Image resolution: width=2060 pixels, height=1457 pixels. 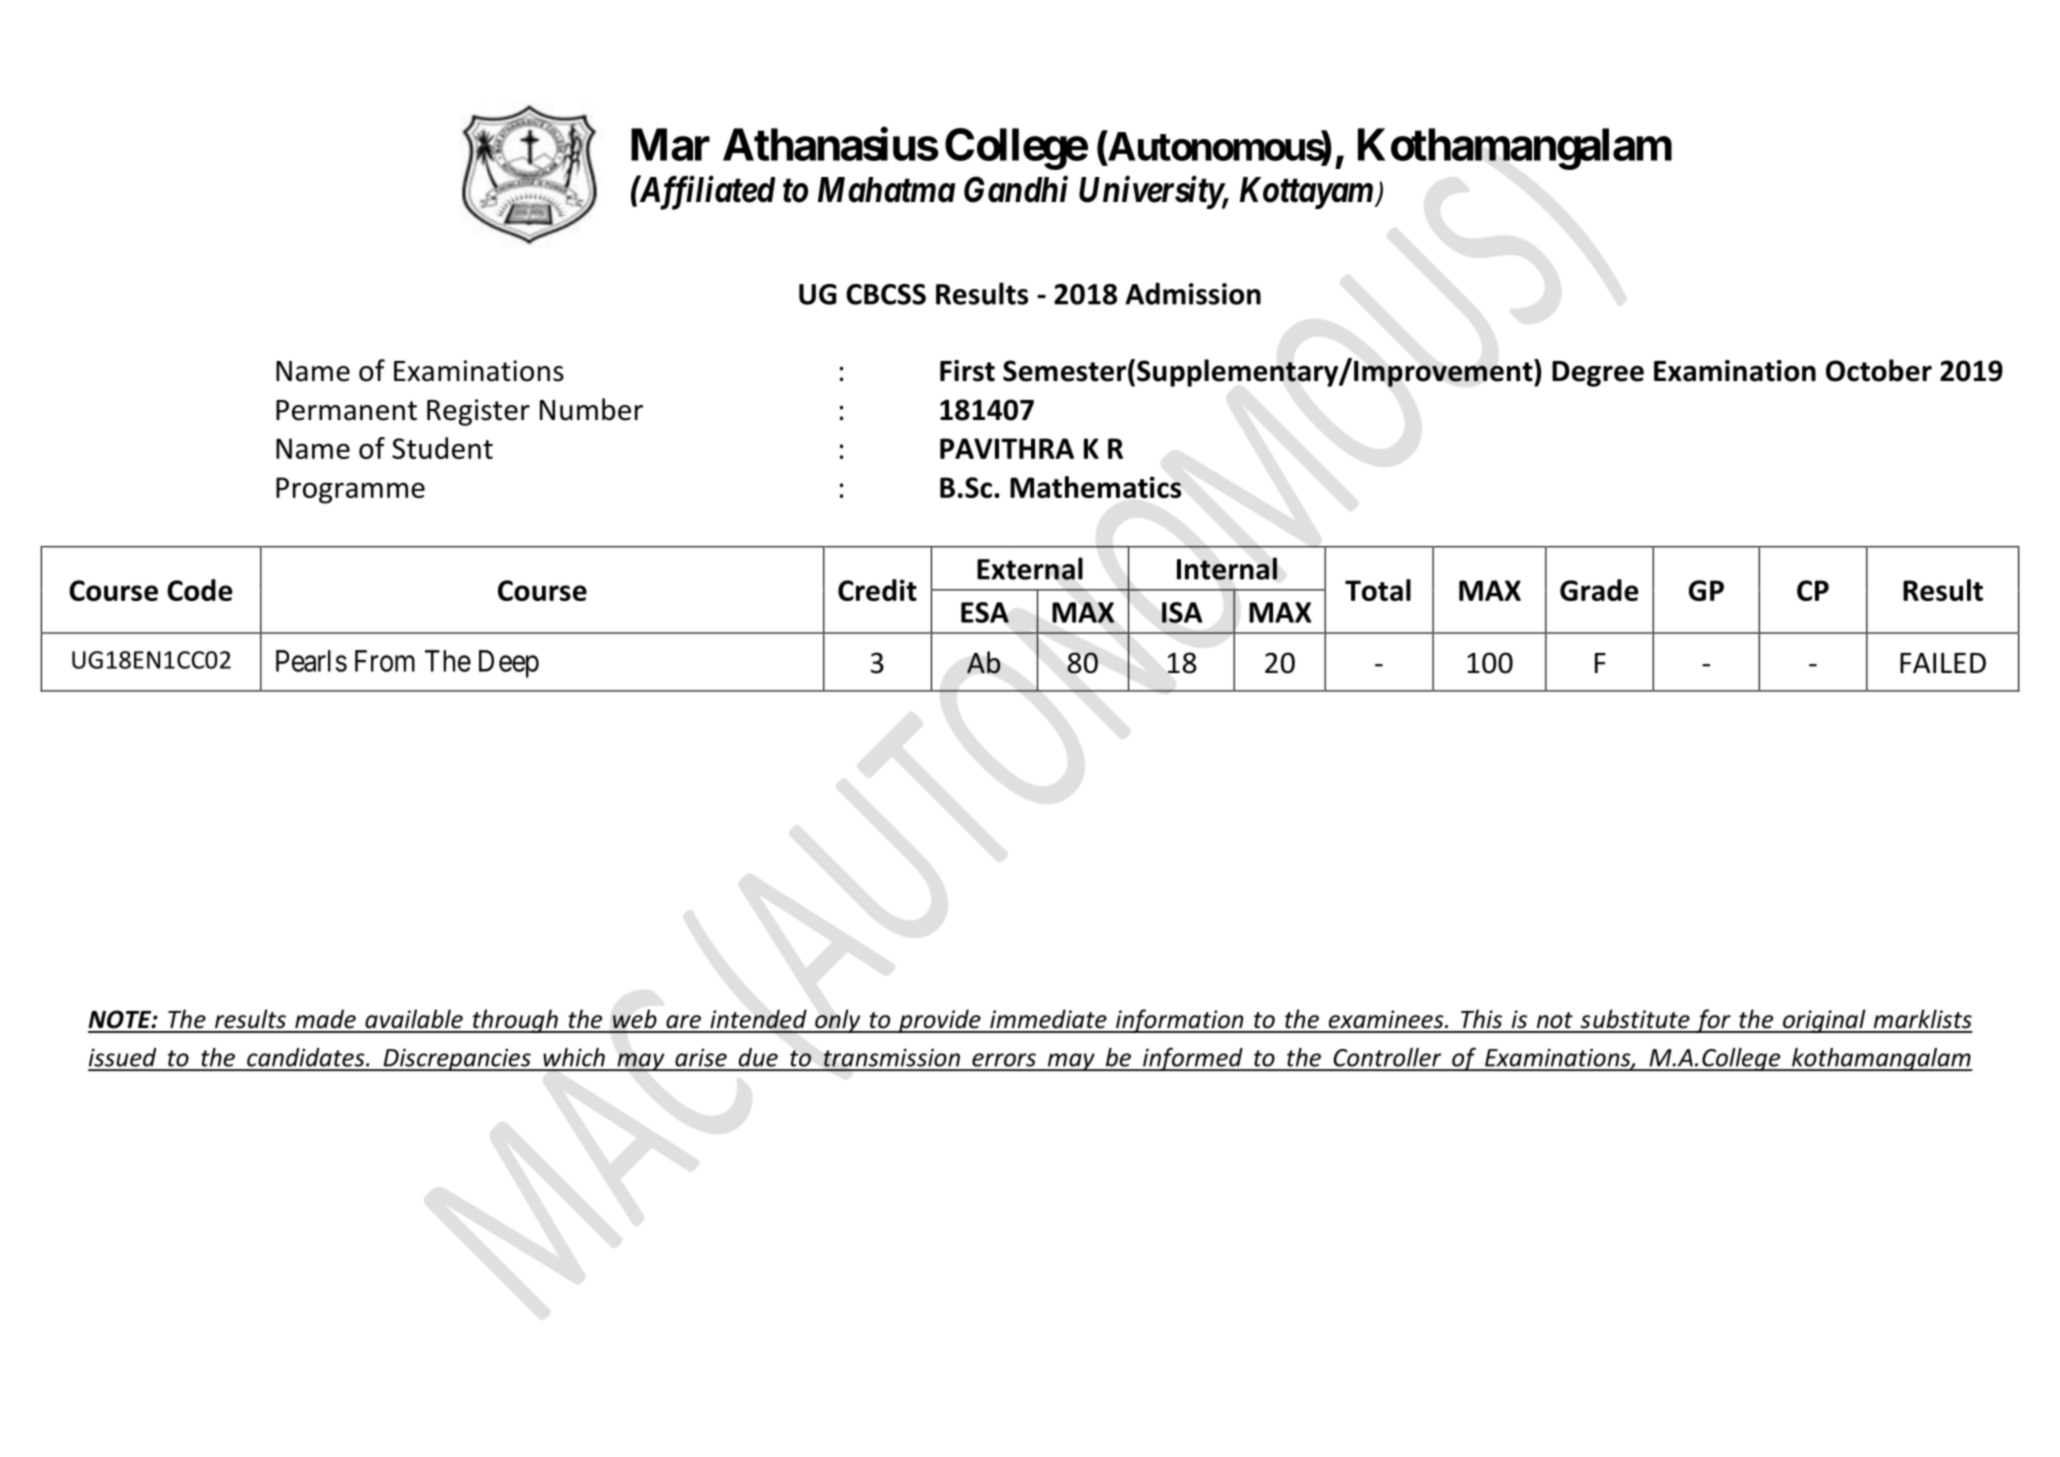 What do you see at coordinates (457, 1059) in the image?
I see `Discrepancies` at bounding box center [457, 1059].
